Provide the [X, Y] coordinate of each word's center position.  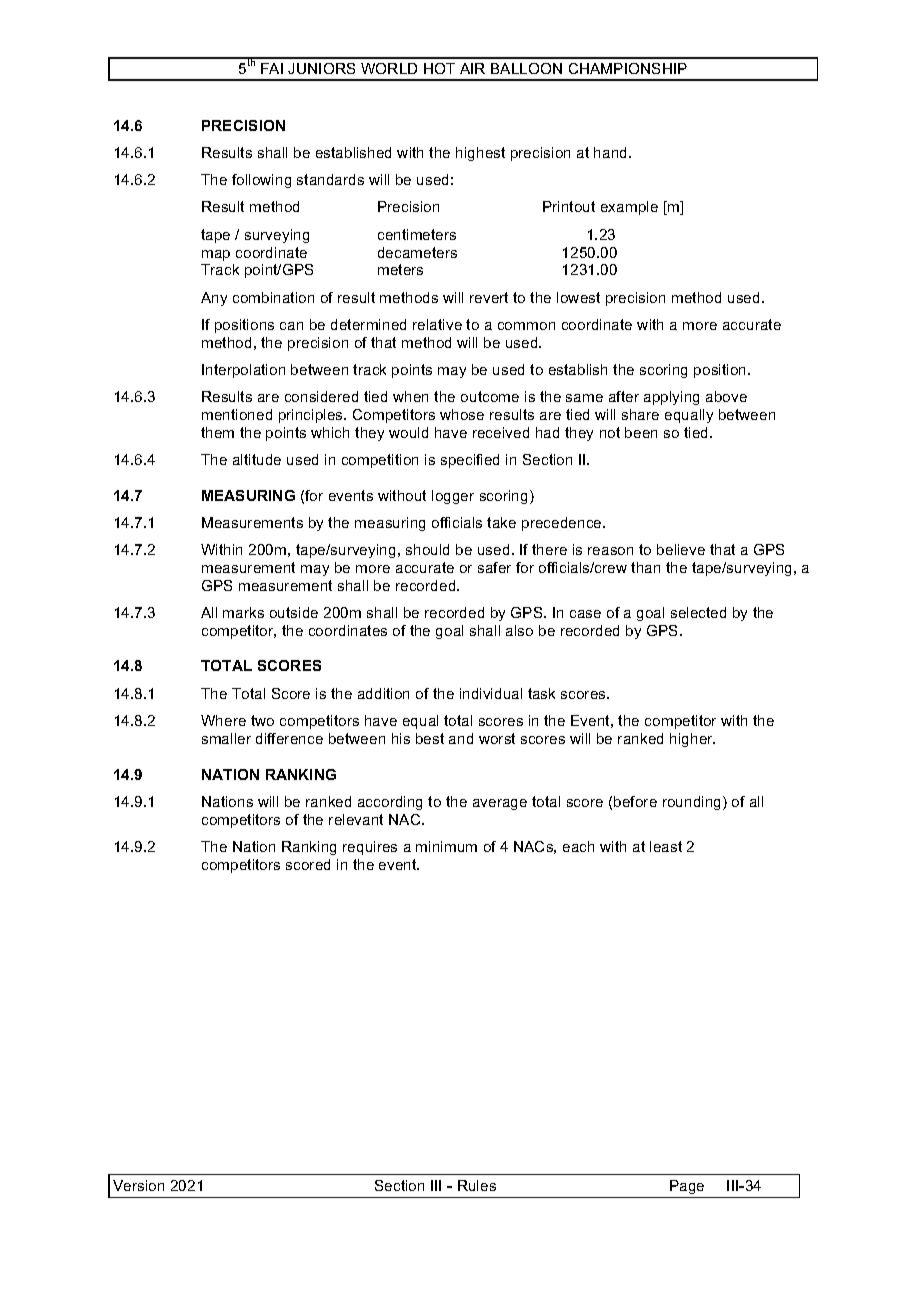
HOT [439, 68]
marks [243, 612]
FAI [272, 68]
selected [698, 612]
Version [138, 1185]
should [427, 549]
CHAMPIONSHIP [628, 68]
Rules [477, 1185]
